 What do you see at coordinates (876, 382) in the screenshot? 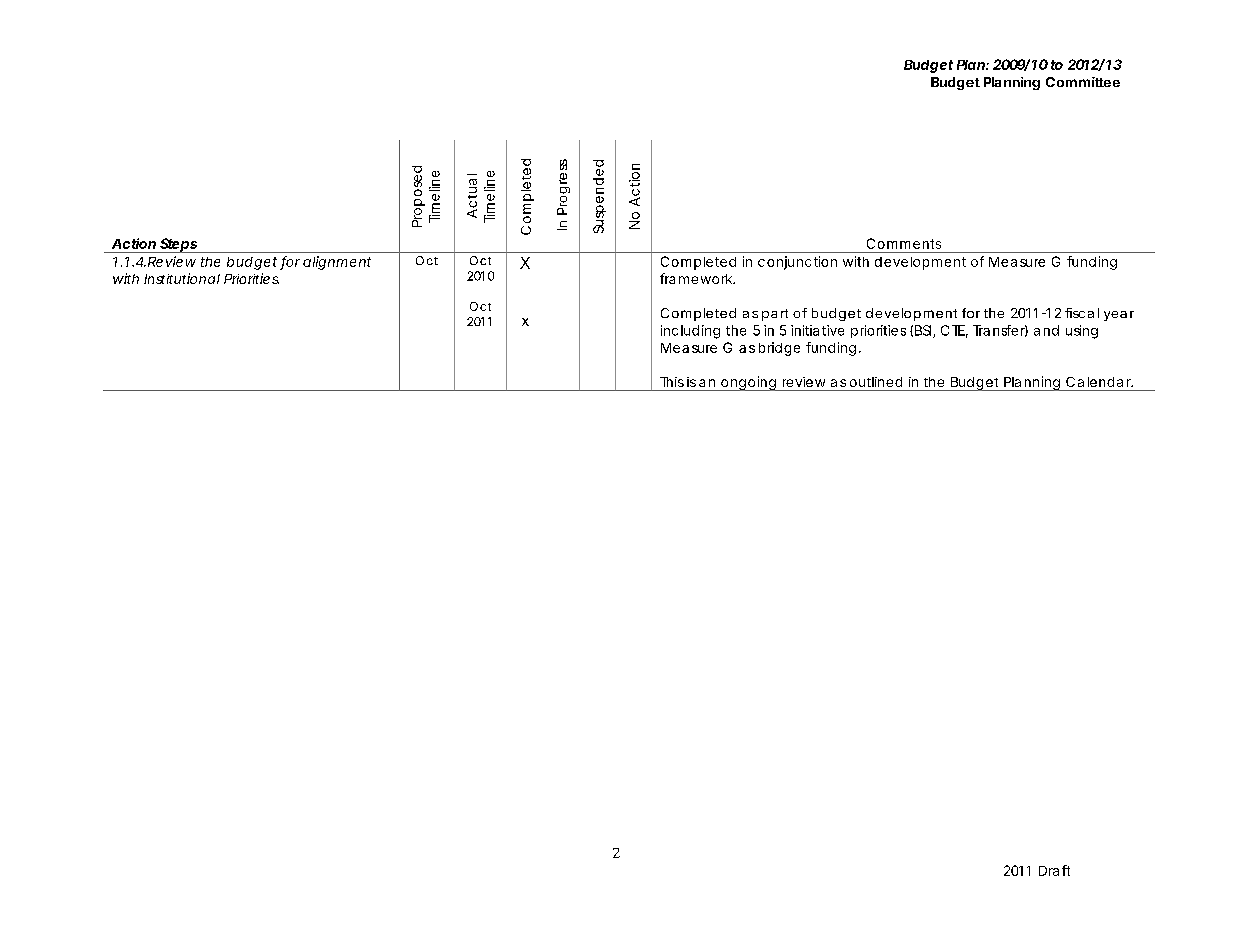
I see `outlined` at bounding box center [876, 382].
